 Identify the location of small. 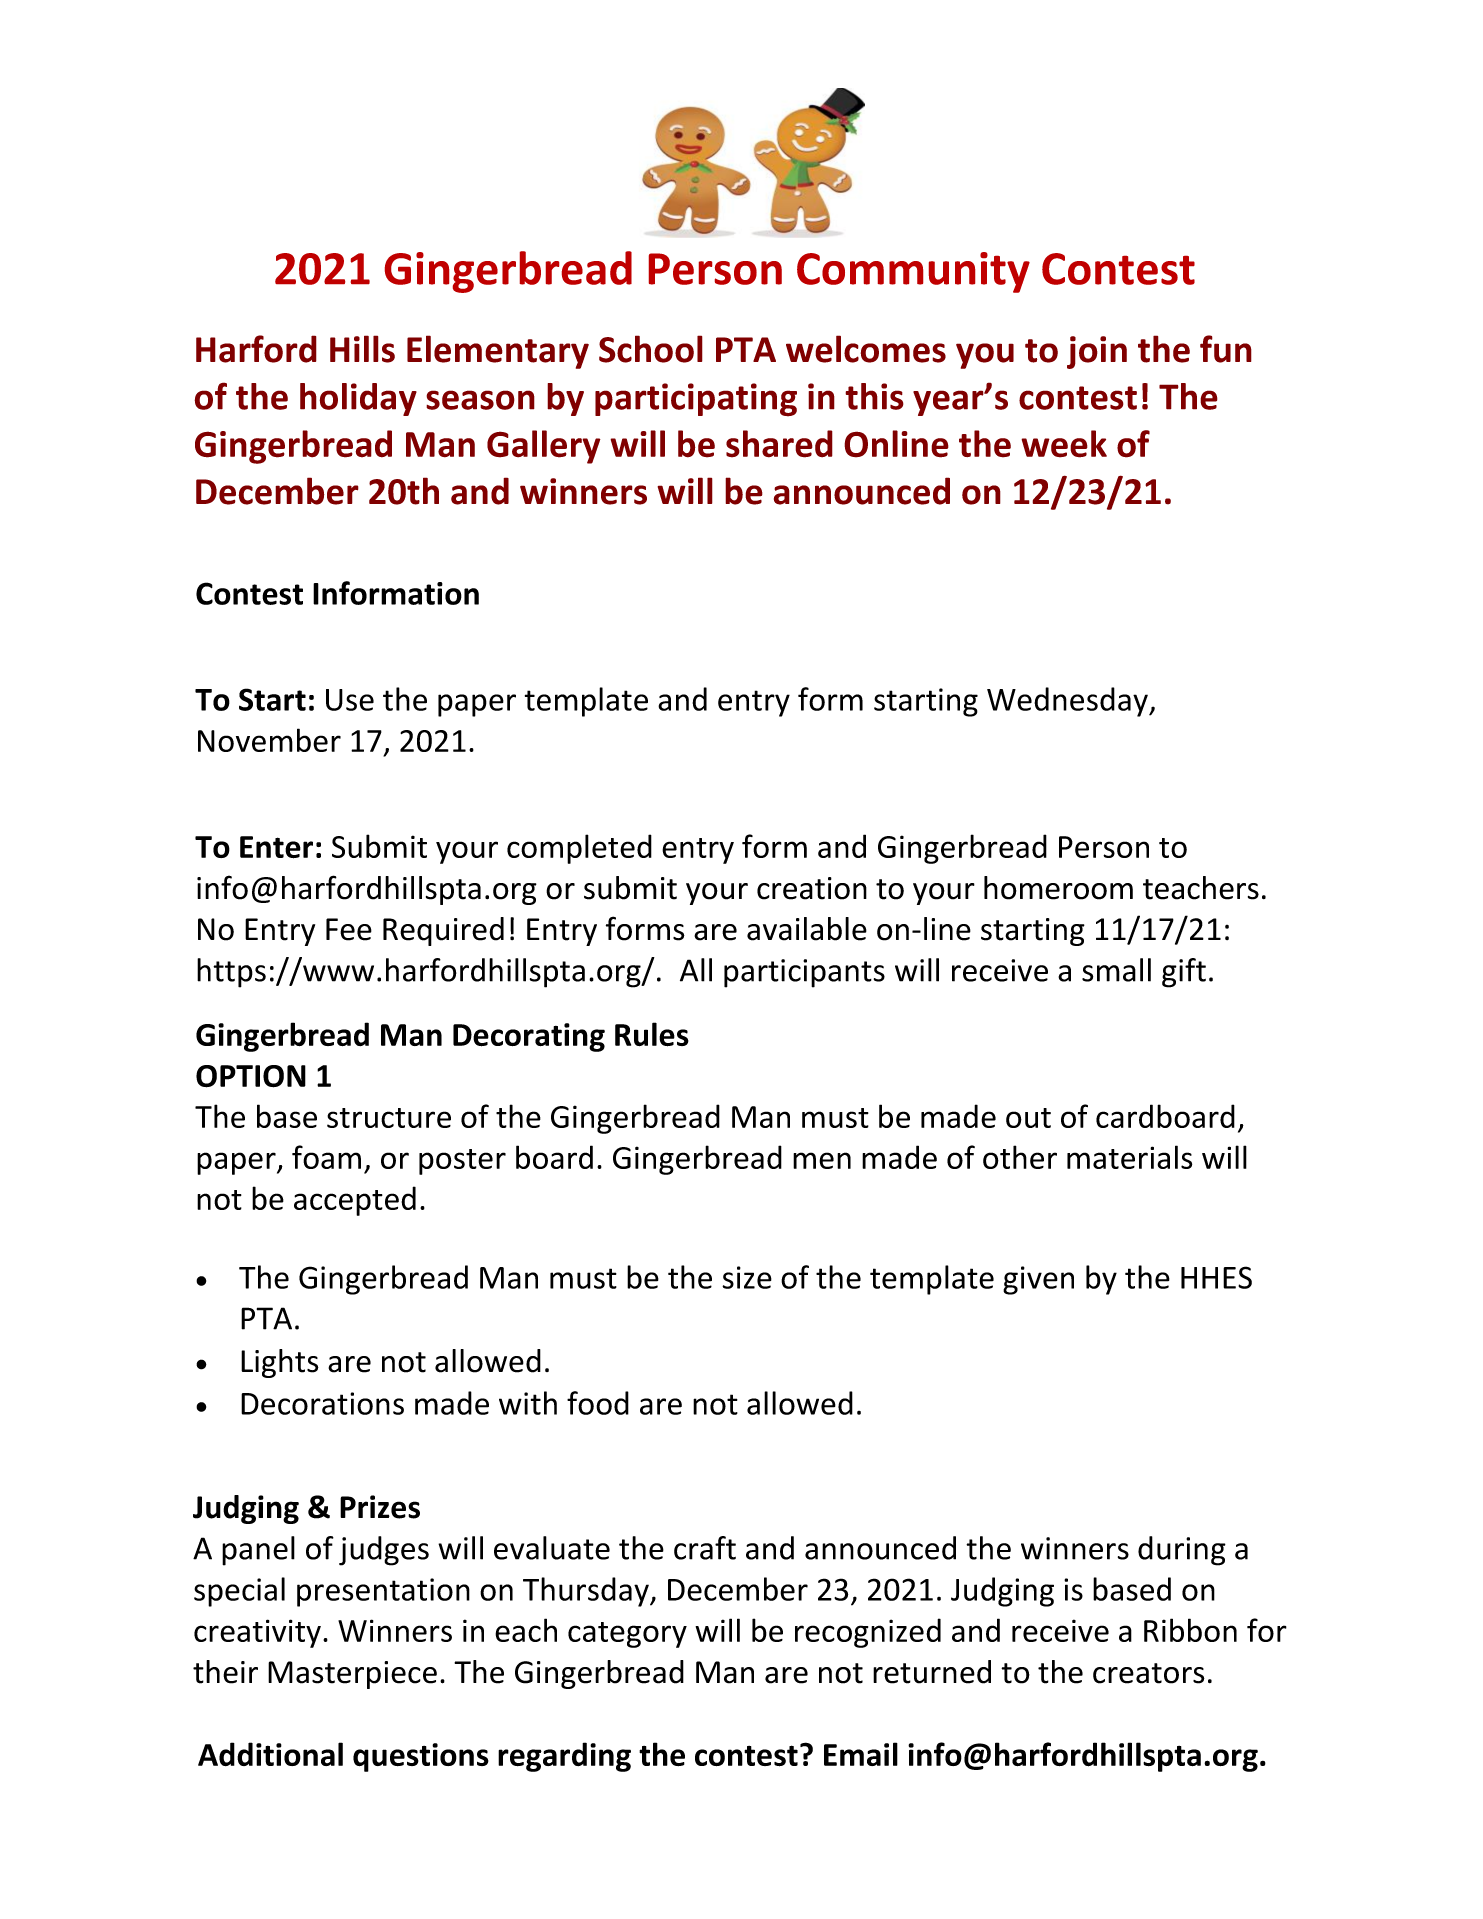
(1116, 970).
